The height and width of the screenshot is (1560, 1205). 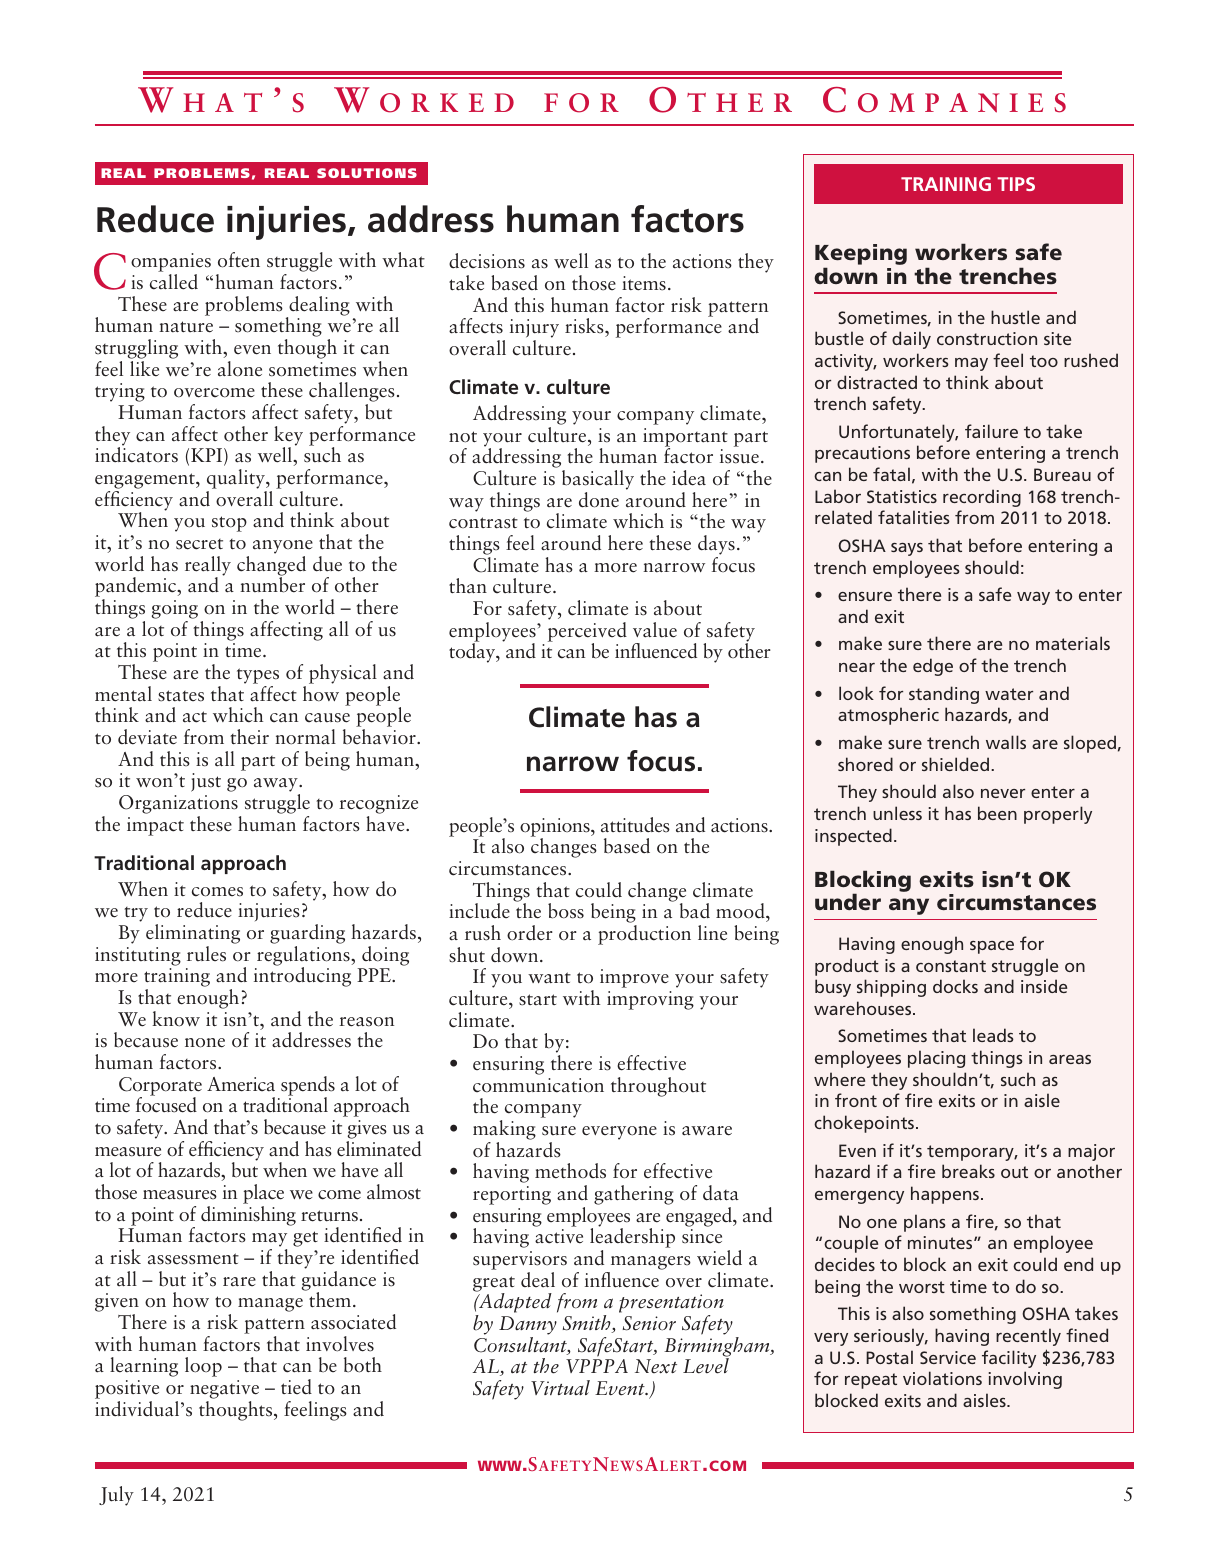 What do you see at coordinates (258, 676) in the screenshot?
I see `types` at bounding box center [258, 676].
